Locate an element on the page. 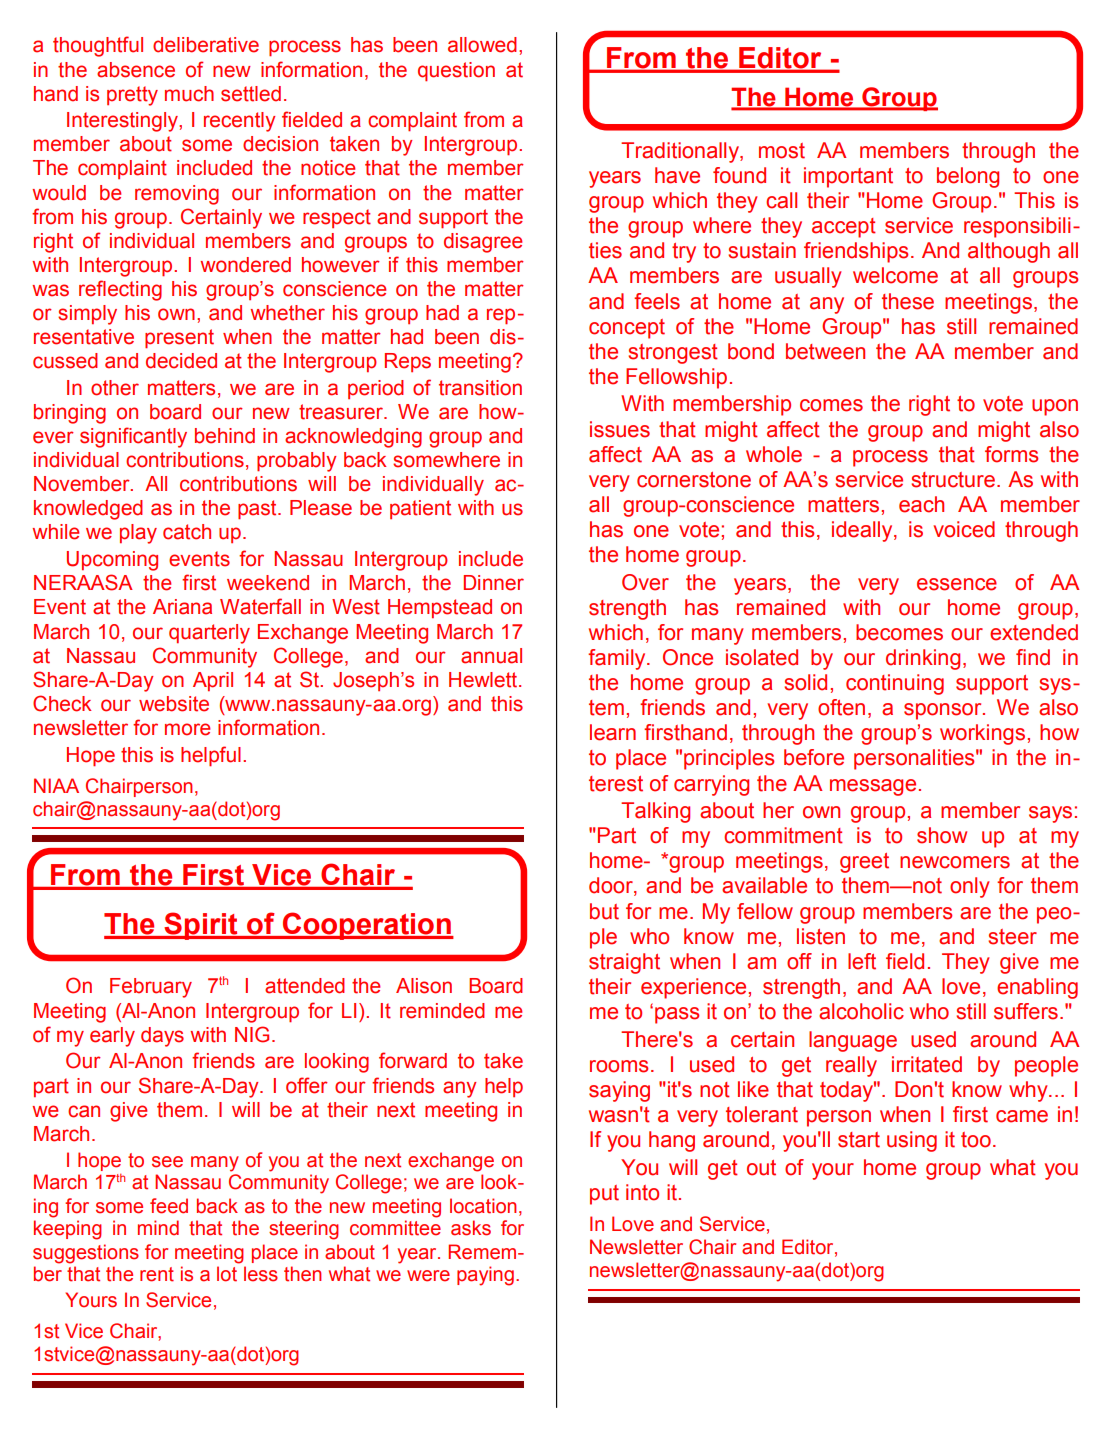  family is located at coordinates (618, 659).
